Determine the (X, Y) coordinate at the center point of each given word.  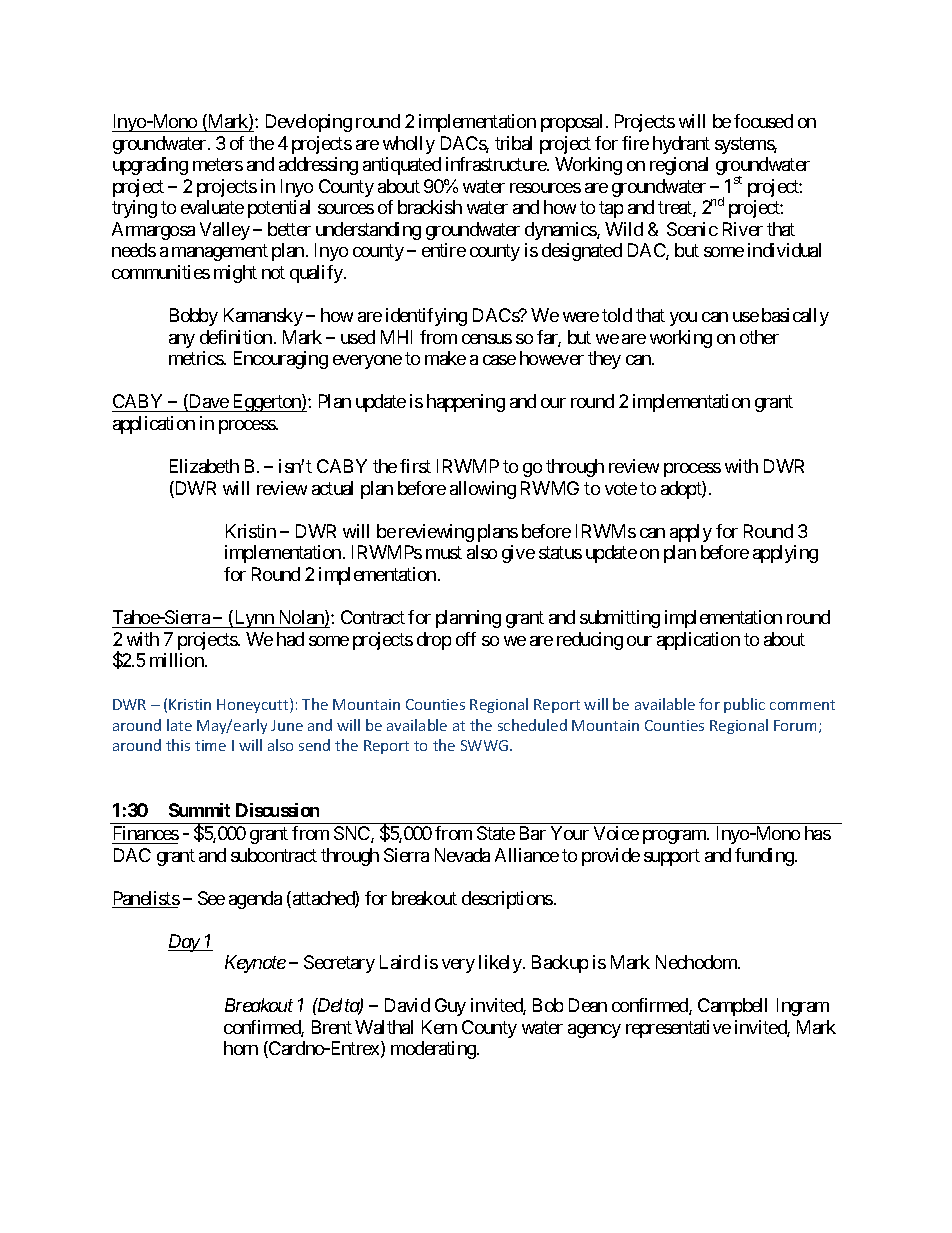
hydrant (681, 145)
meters (218, 165)
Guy (450, 1007)
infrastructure (497, 164)
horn (241, 1048)
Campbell (732, 1007)
